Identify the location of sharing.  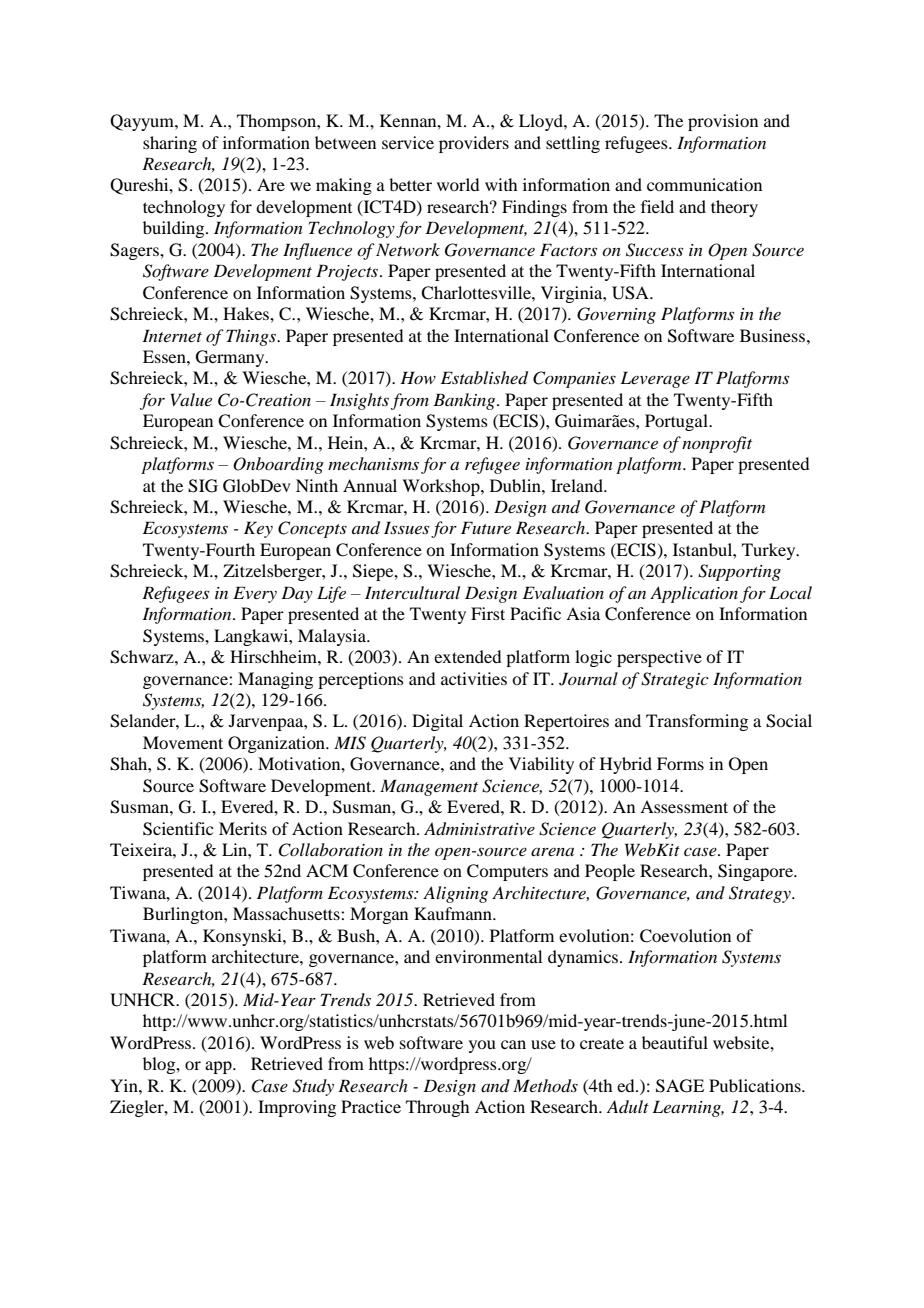
(170, 144).
